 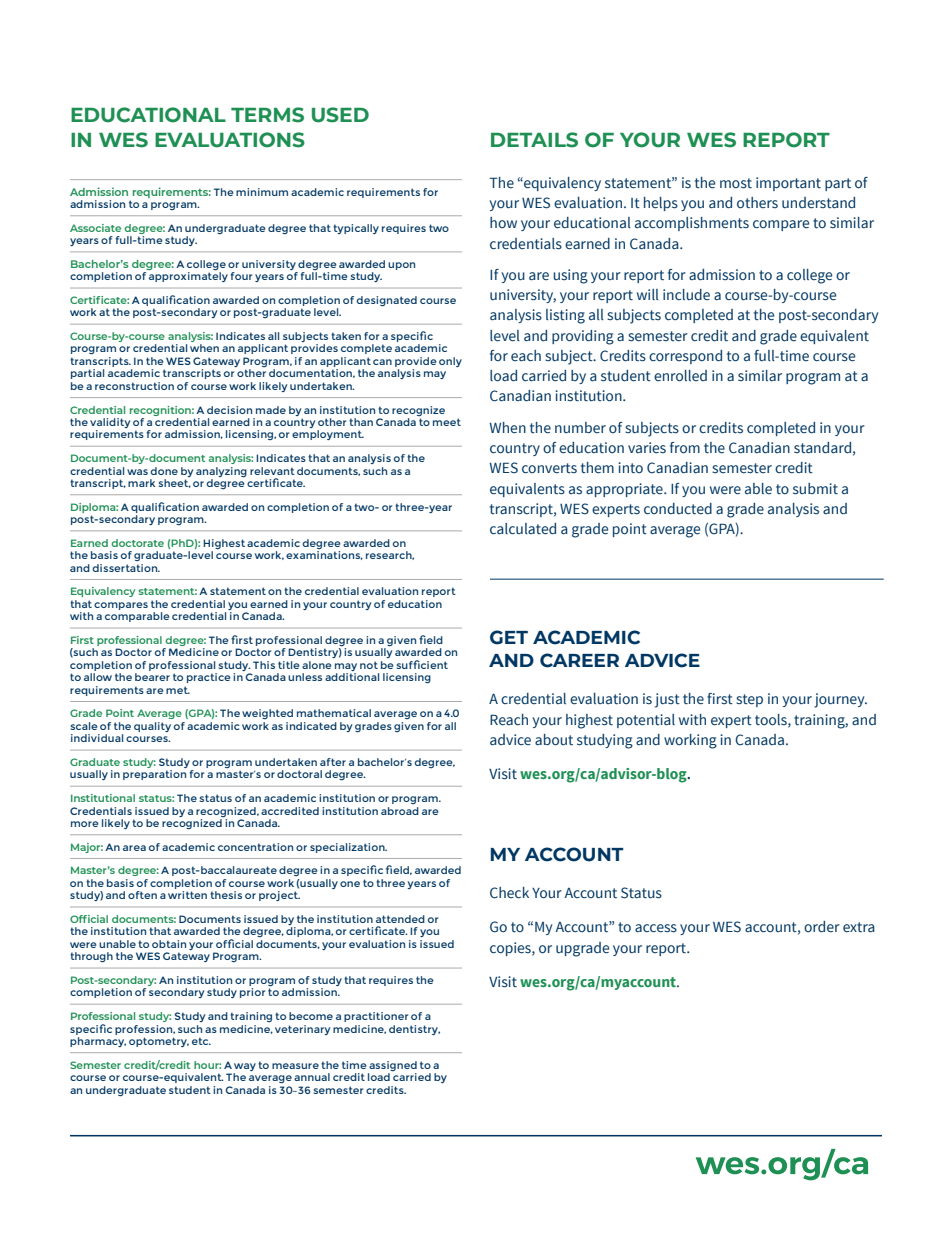 What do you see at coordinates (678, 509) in the image?
I see `conducted` at bounding box center [678, 509].
